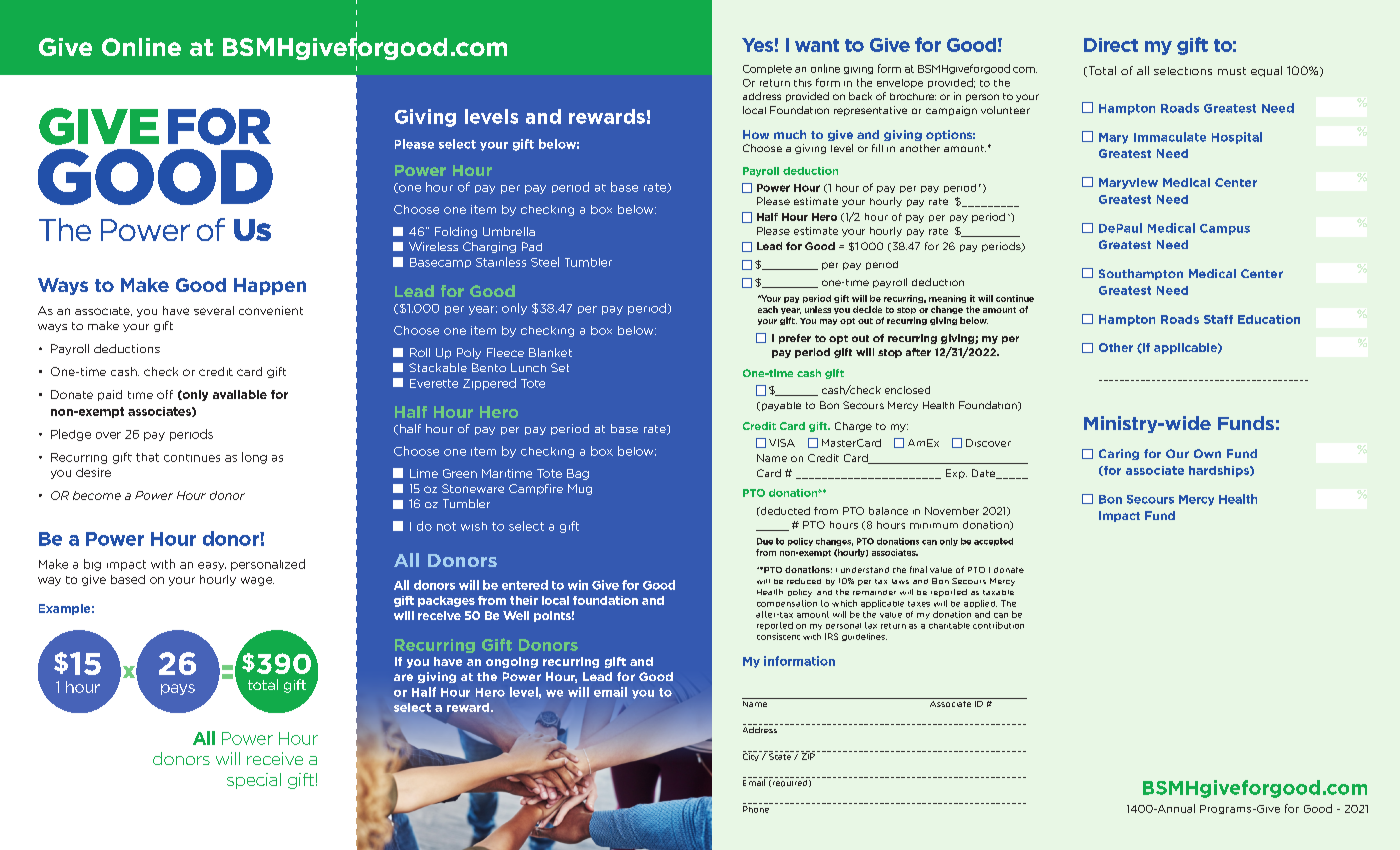  What do you see at coordinates (782, 443) in the page?
I see `VISA` at bounding box center [782, 443].
